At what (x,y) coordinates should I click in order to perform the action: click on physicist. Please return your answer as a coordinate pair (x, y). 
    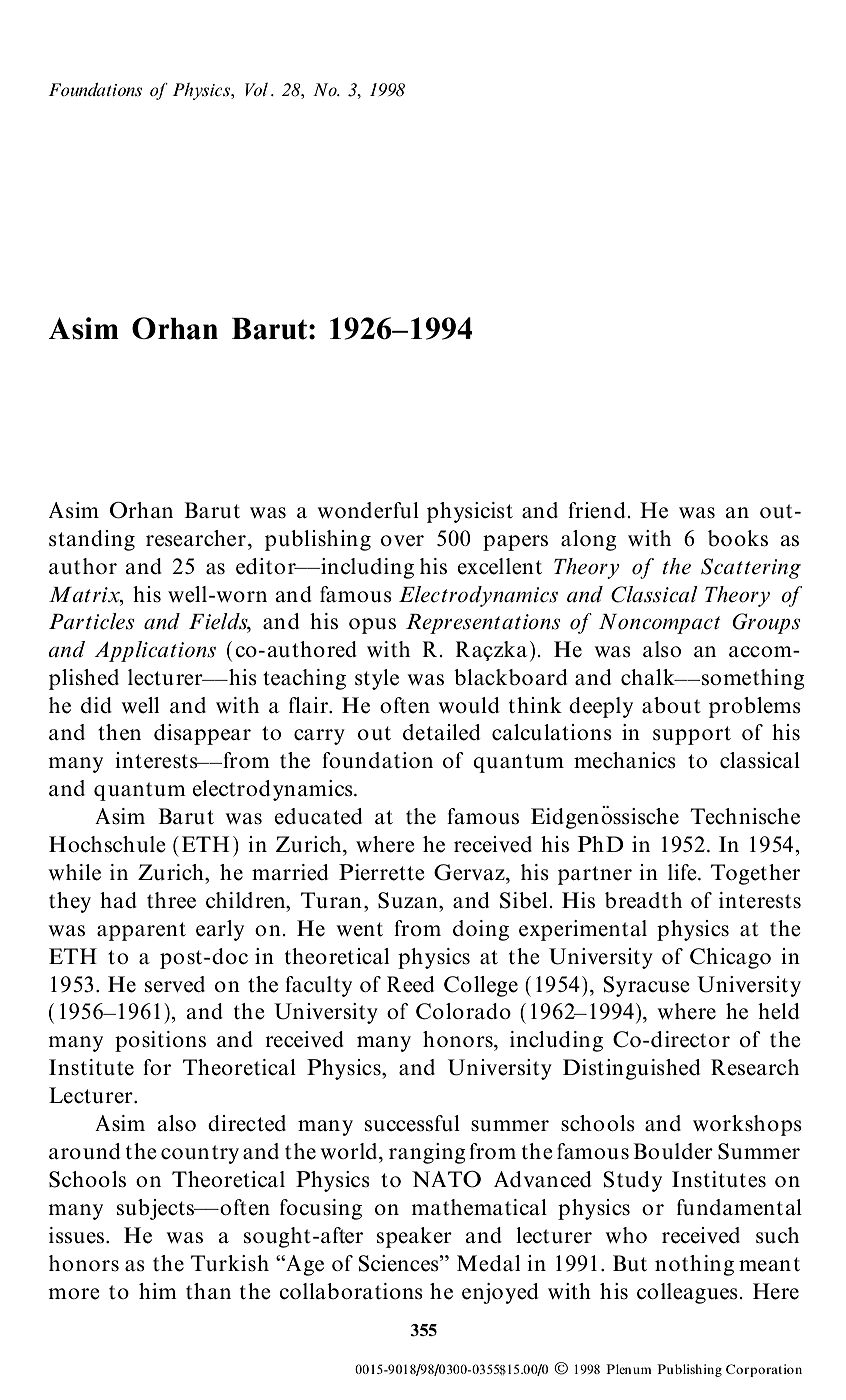
    Looking at the image, I should click on (470, 512).
